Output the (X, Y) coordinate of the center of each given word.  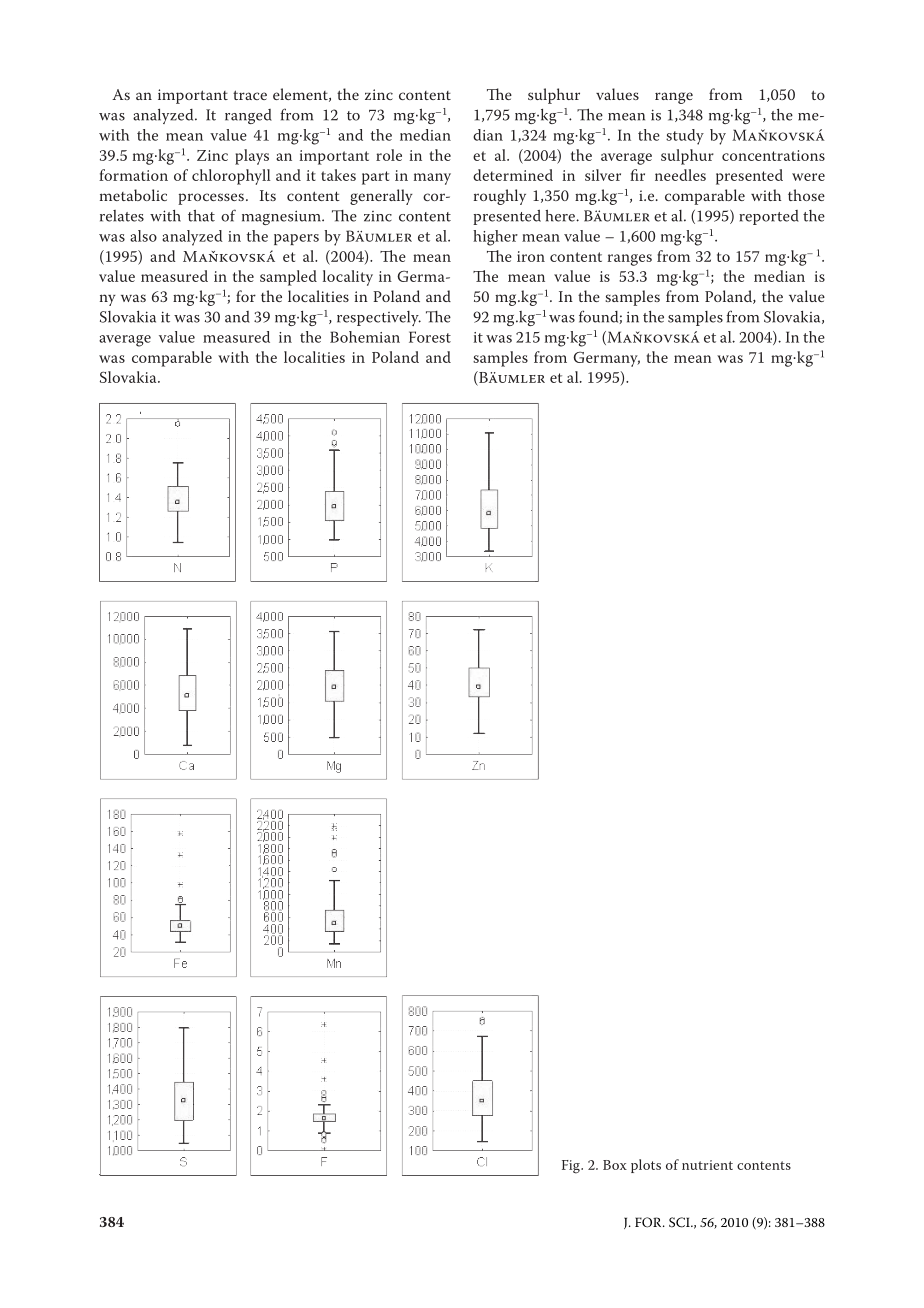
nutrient (707, 1165)
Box (615, 1165)
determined (513, 175)
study (685, 137)
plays (252, 157)
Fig (572, 1167)
